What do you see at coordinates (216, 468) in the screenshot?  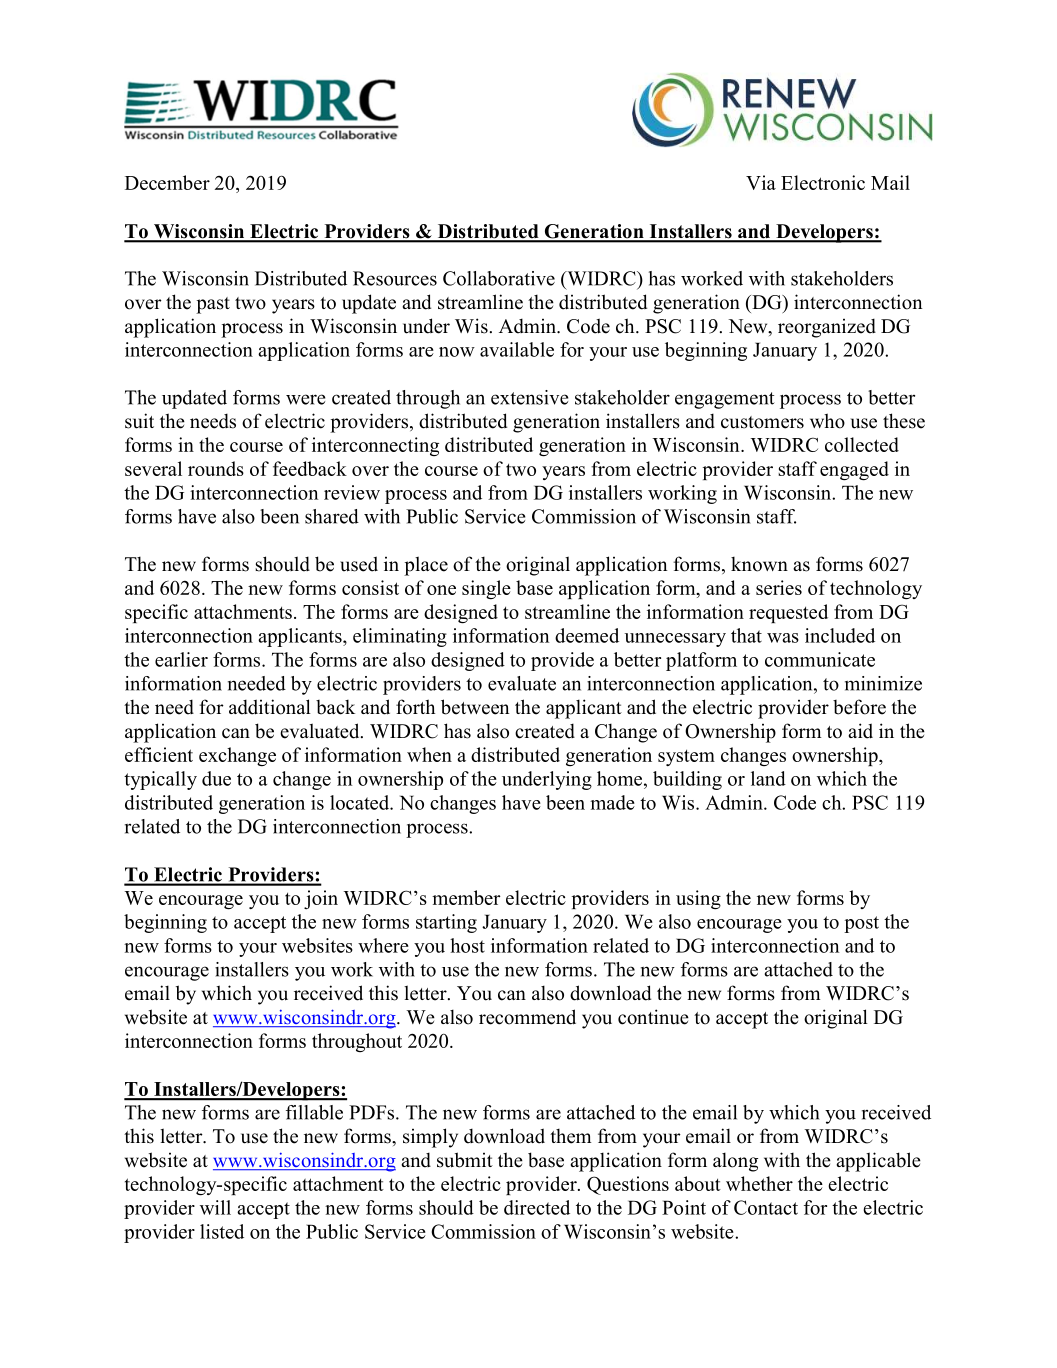 I see `rounds` at bounding box center [216, 468].
